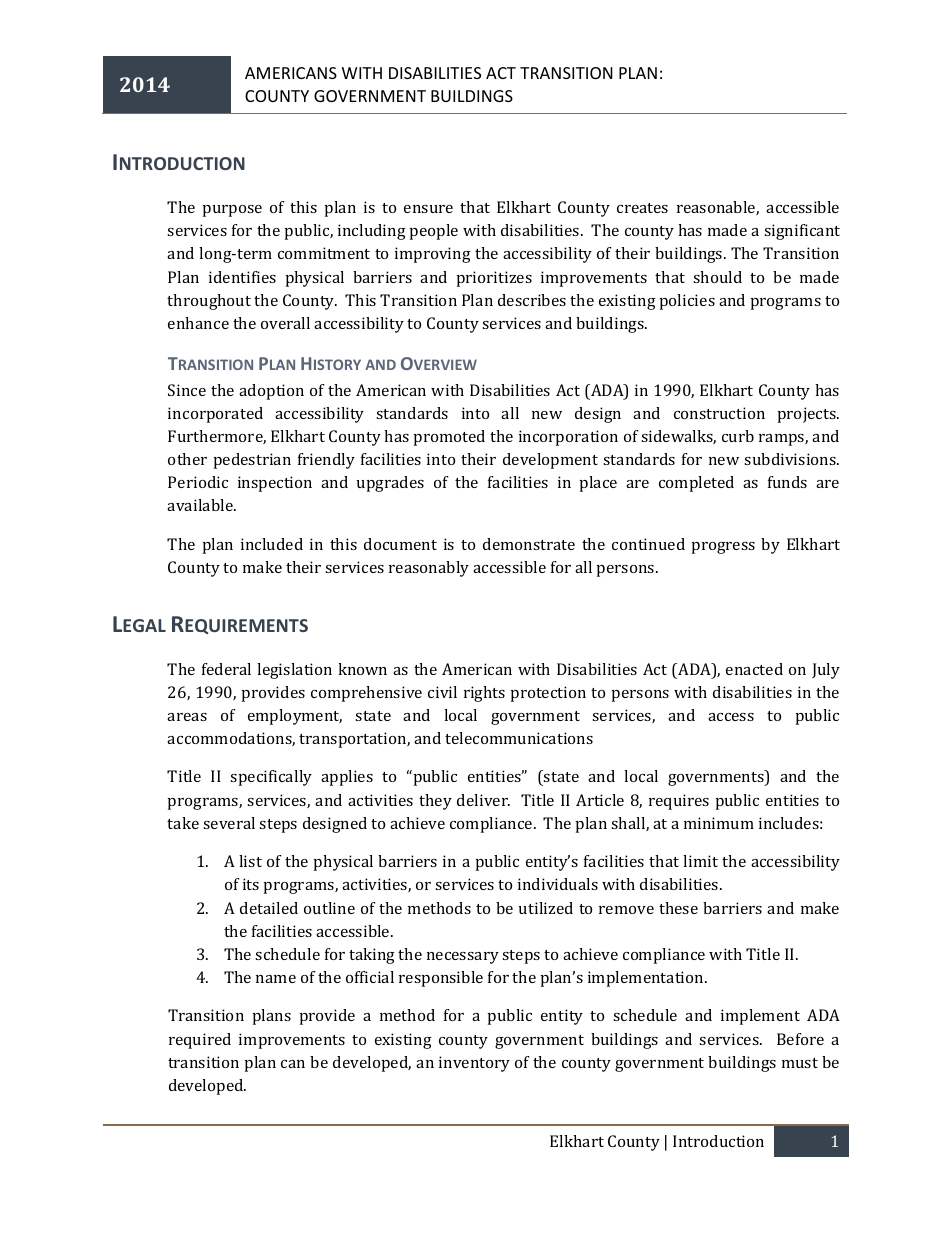 This screenshot has height=1233, width=952. I want to click on prioritizes, so click(494, 279).
